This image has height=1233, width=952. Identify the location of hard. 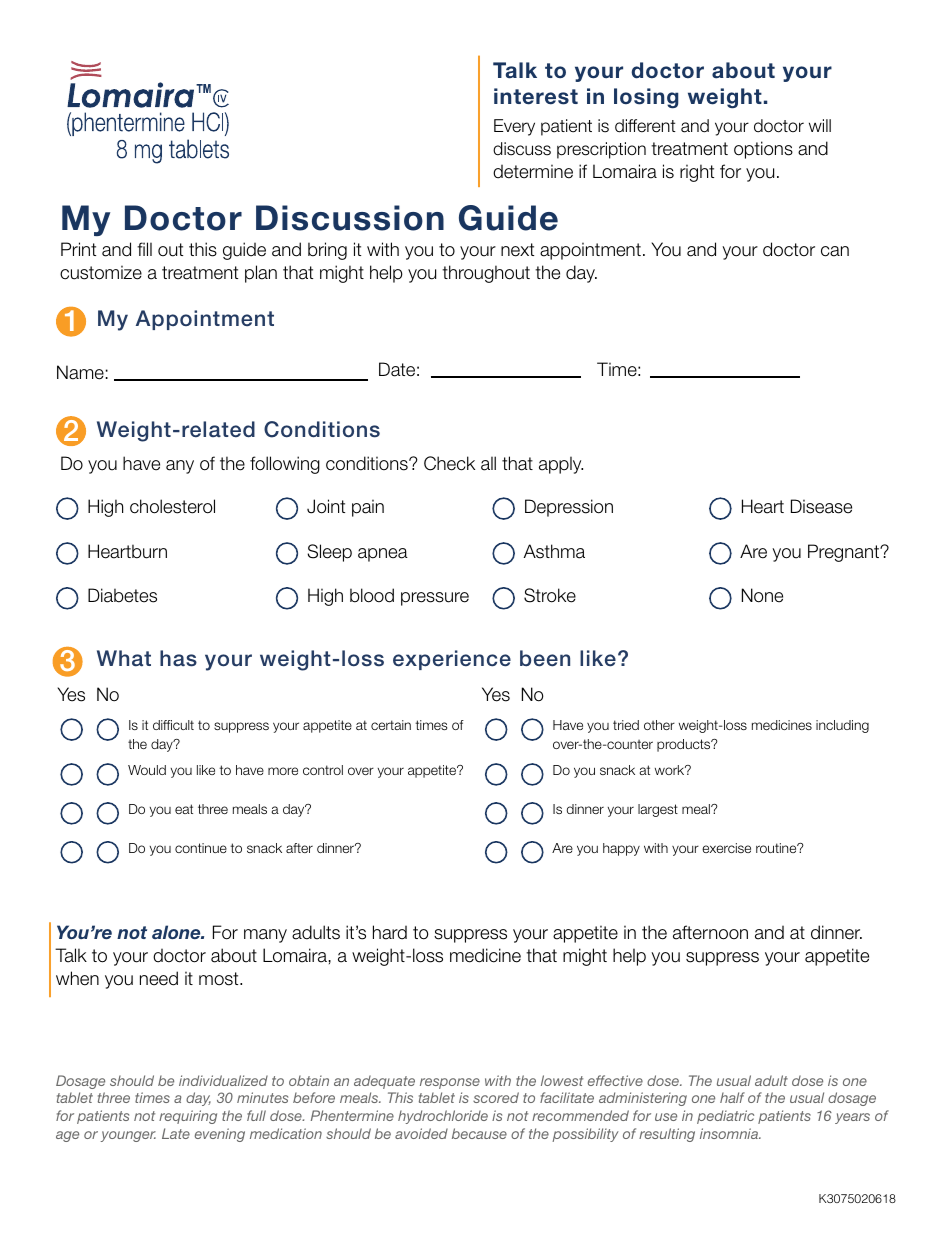
(390, 932).
